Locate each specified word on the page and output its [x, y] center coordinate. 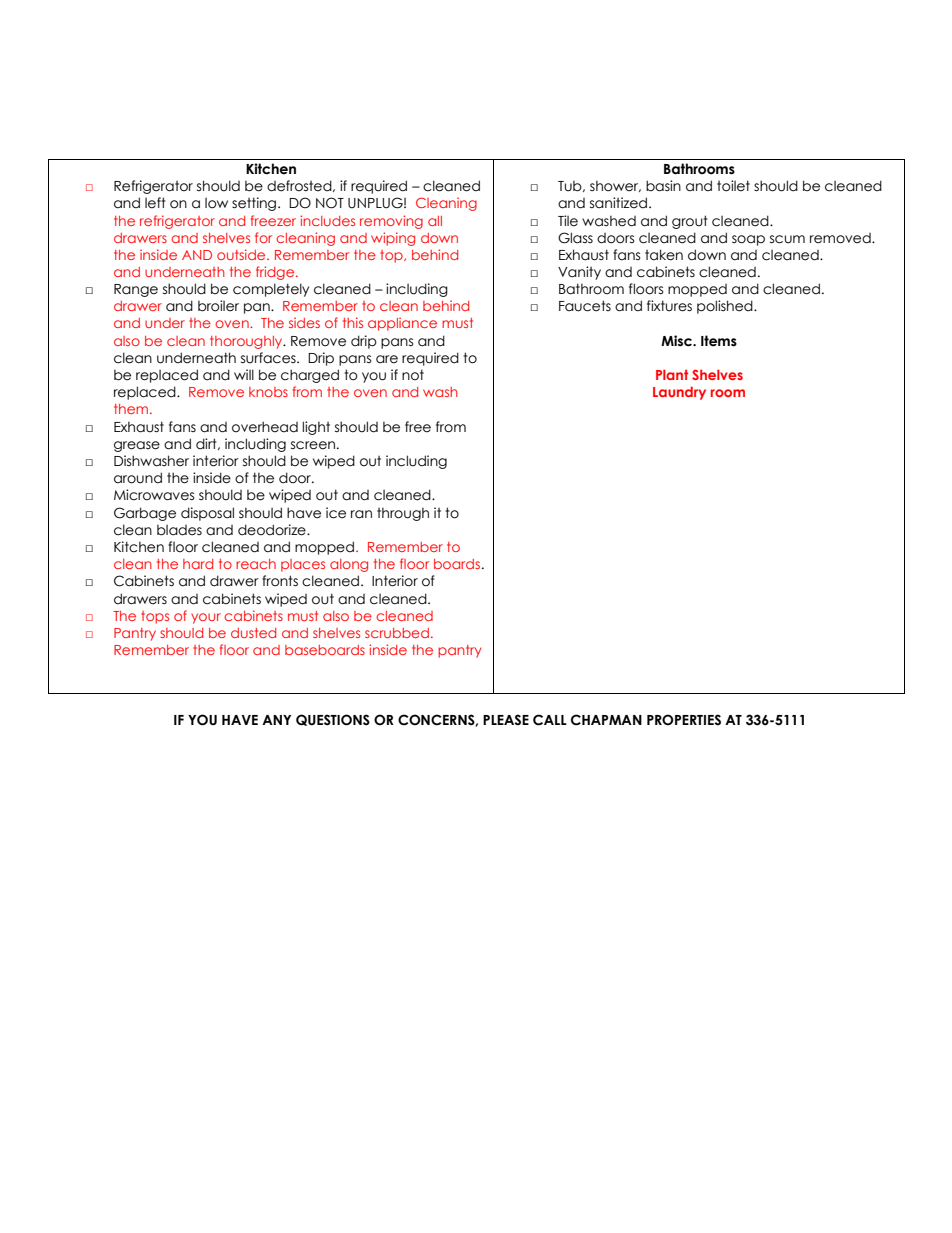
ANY [276, 720]
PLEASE [506, 719]
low [216, 203]
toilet [733, 186]
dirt [207, 444]
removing [391, 222]
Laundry [679, 393]
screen [313, 445]
